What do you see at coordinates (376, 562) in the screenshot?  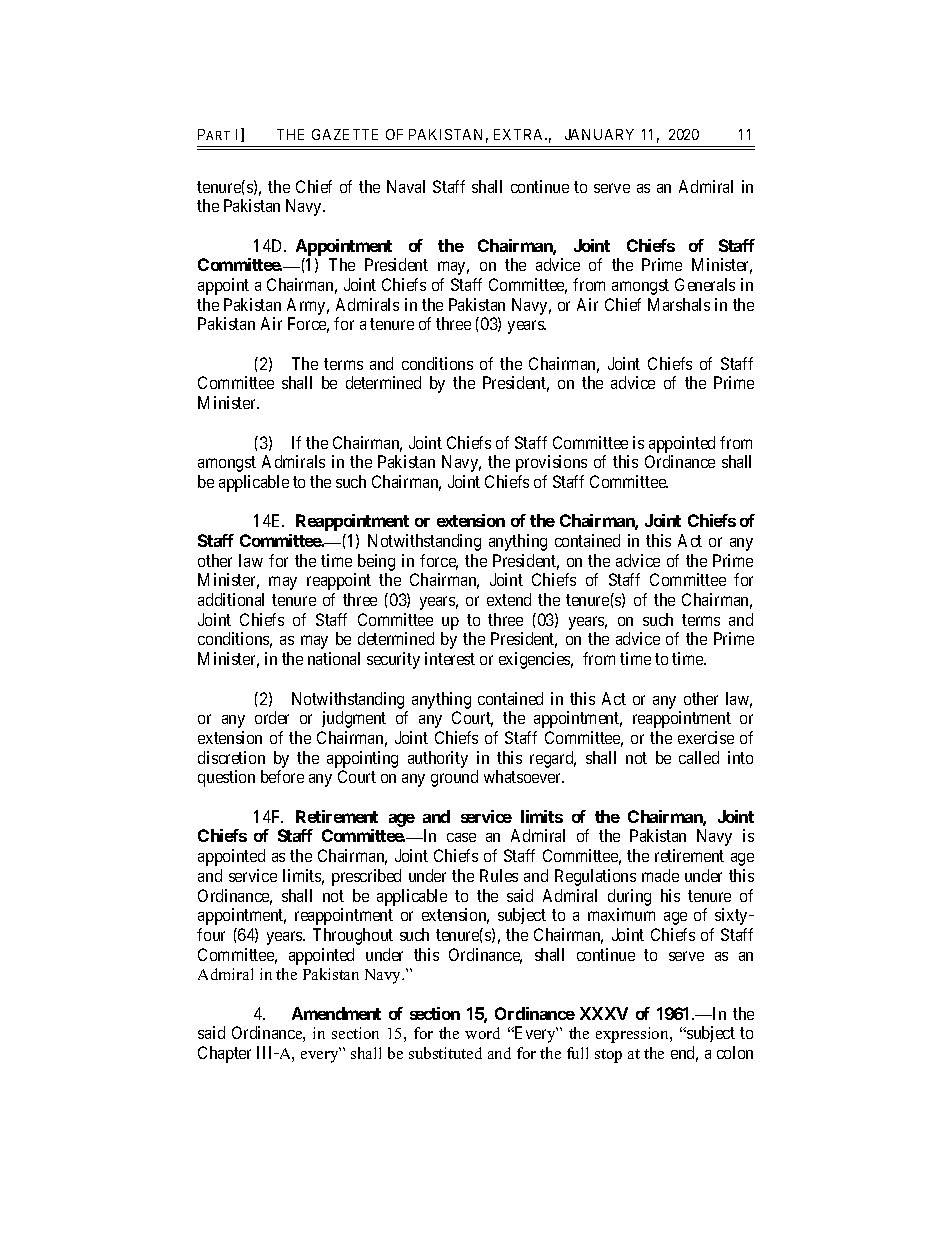 I see `being` at bounding box center [376, 562].
